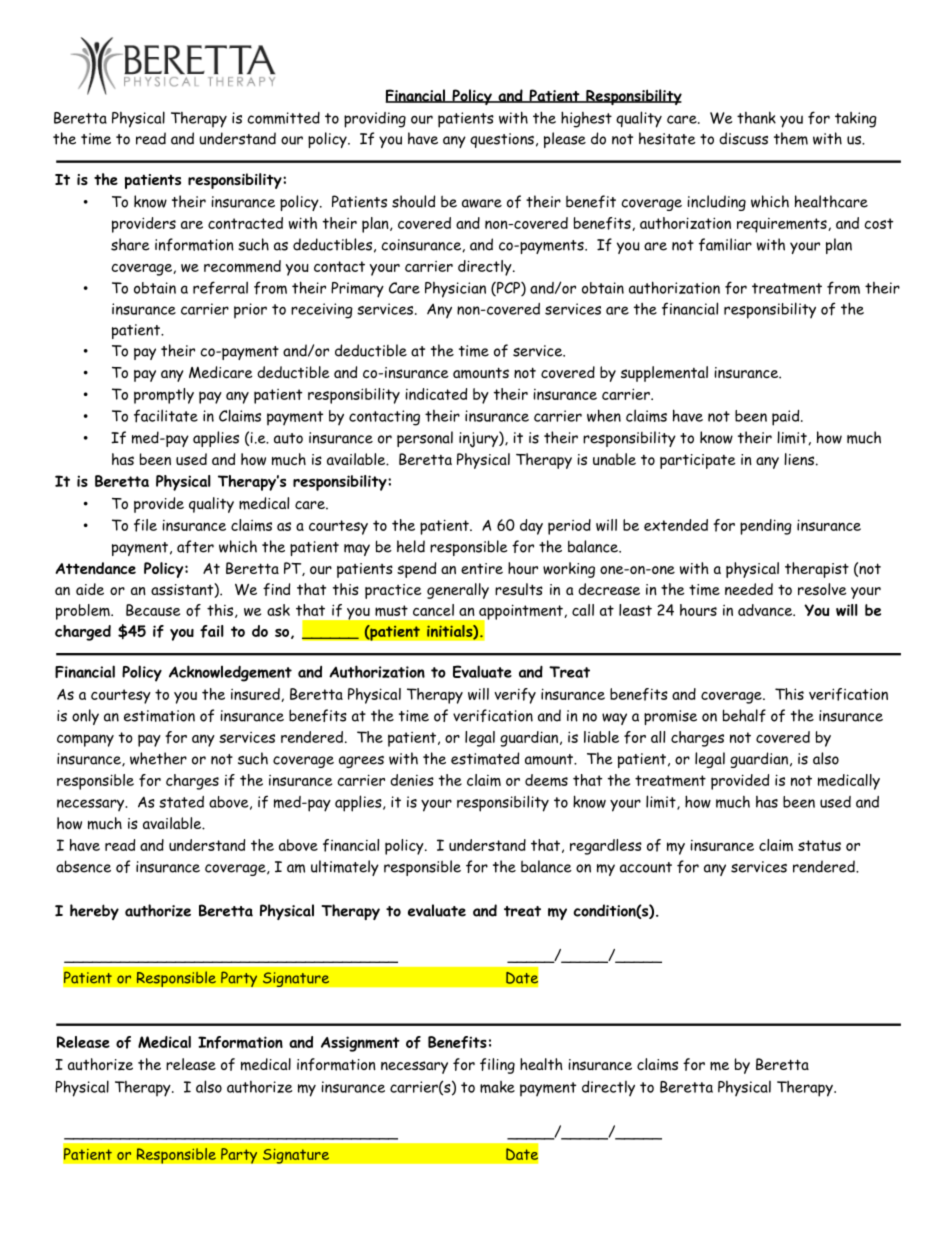  Describe the element at coordinates (360, 1044) in the screenshot. I see `Assignment` at that location.
